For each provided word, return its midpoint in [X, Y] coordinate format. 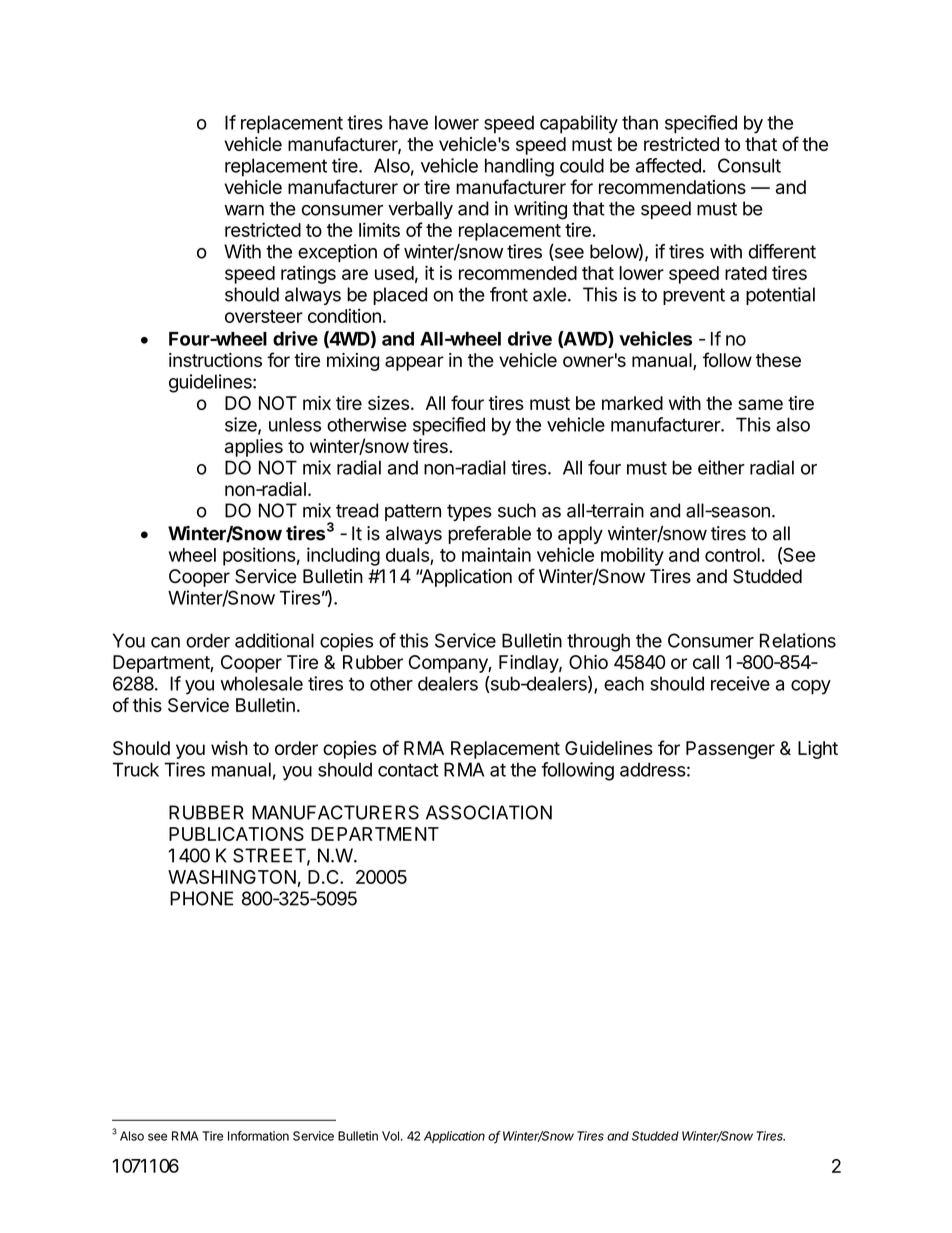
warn [244, 210]
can [165, 642]
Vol [390, 1136]
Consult [749, 165]
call [706, 662]
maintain [496, 554]
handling [519, 167]
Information [258, 1136]
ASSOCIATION [489, 812]
